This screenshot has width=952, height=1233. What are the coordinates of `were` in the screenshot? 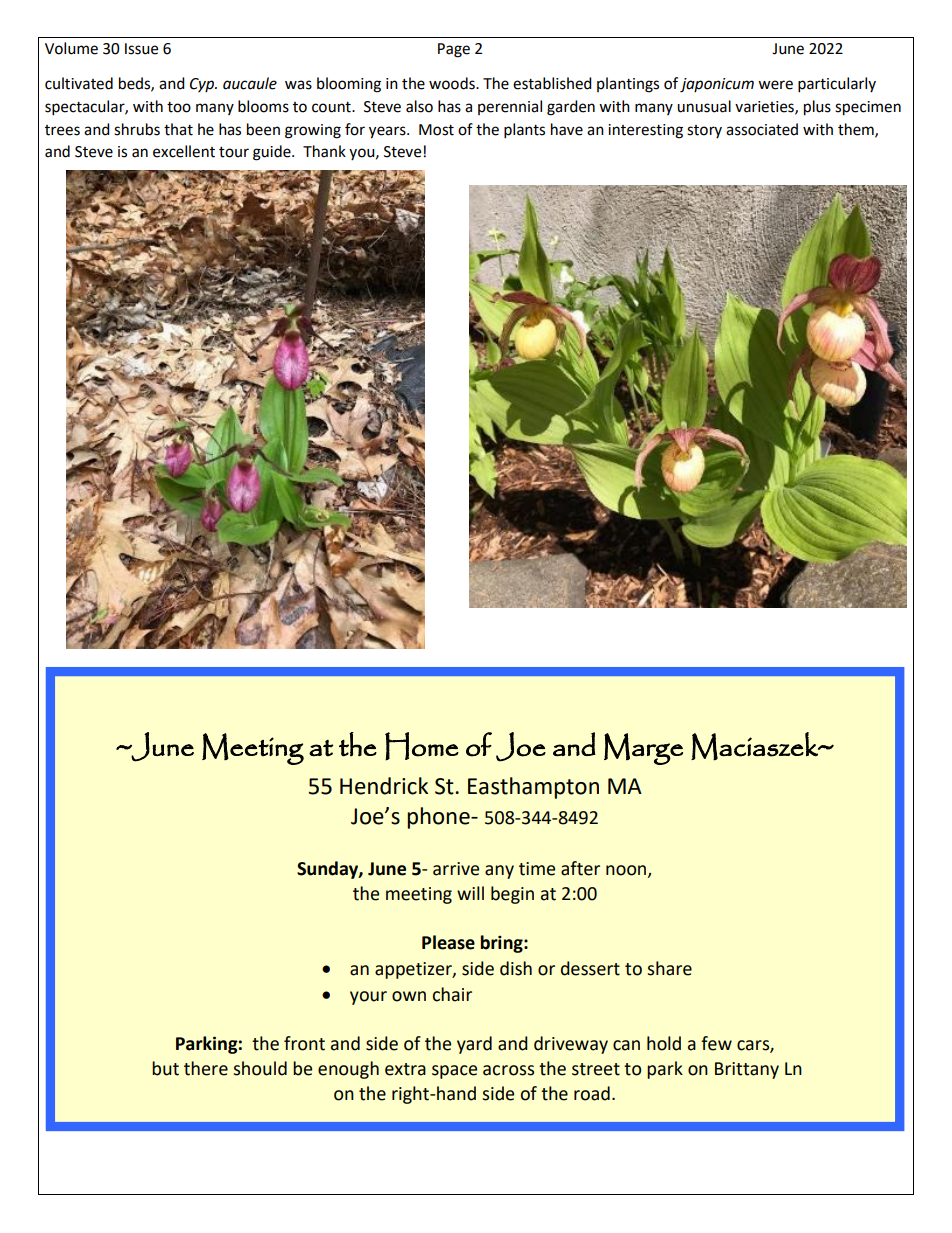 It's located at (775, 85).
